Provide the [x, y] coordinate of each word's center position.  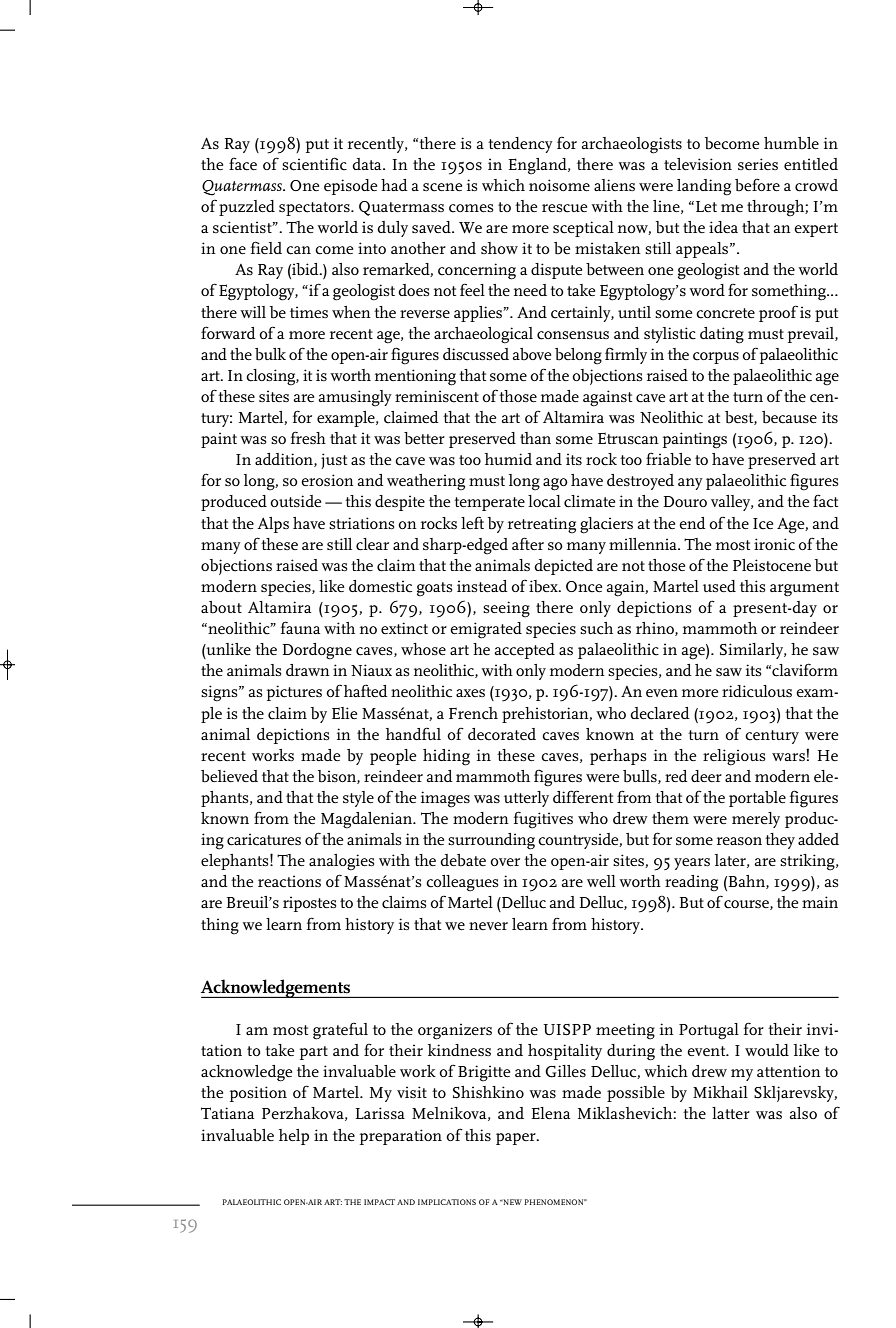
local [544, 501]
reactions [289, 881]
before [757, 185]
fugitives [543, 820]
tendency [520, 145]
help [294, 1137]
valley [732, 503]
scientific [314, 164]
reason [739, 841]
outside [295, 501]
